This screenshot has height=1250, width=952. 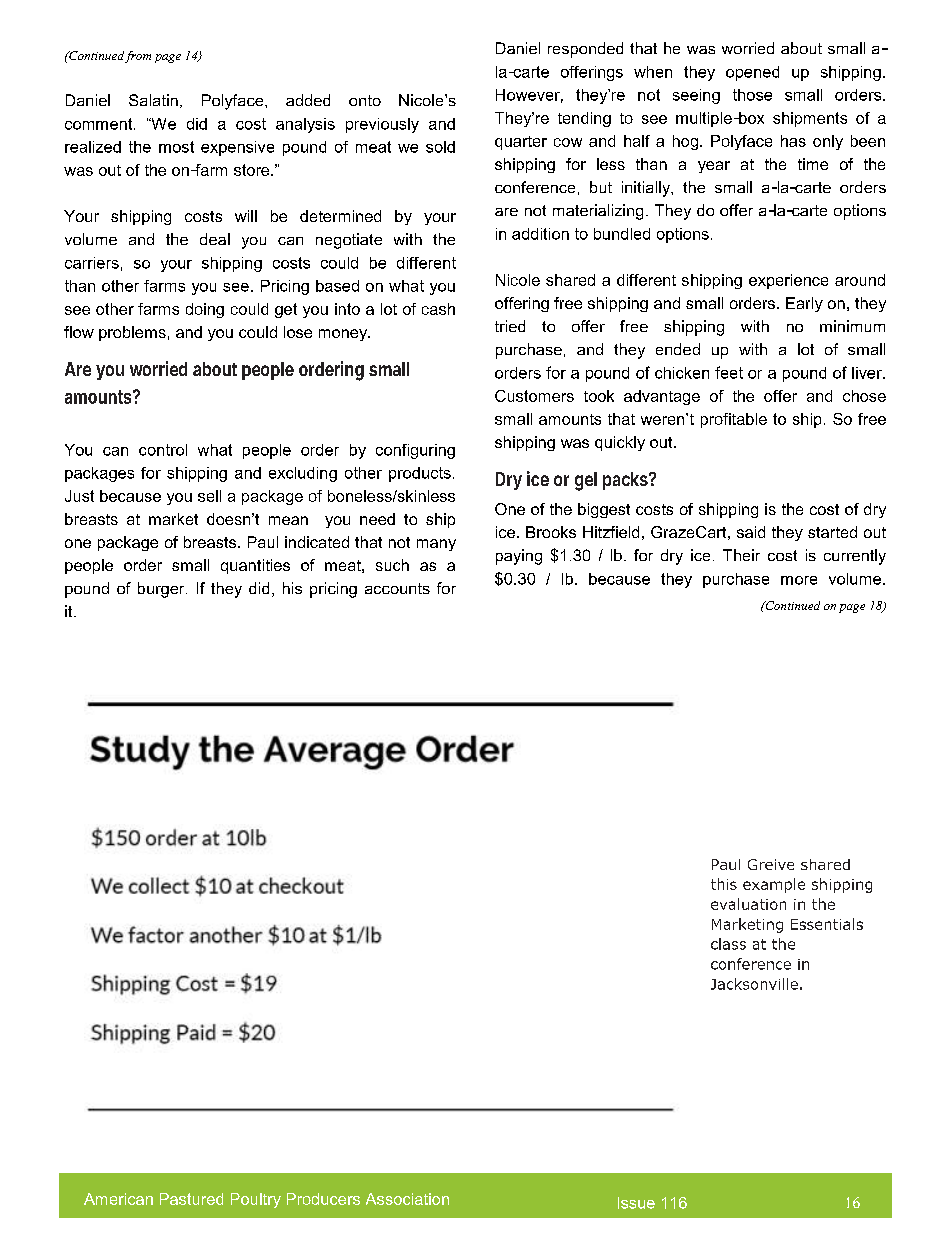 What do you see at coordinates (162, 590) in the screenshot?
I see `burger` at bounding box center [162, 590].
